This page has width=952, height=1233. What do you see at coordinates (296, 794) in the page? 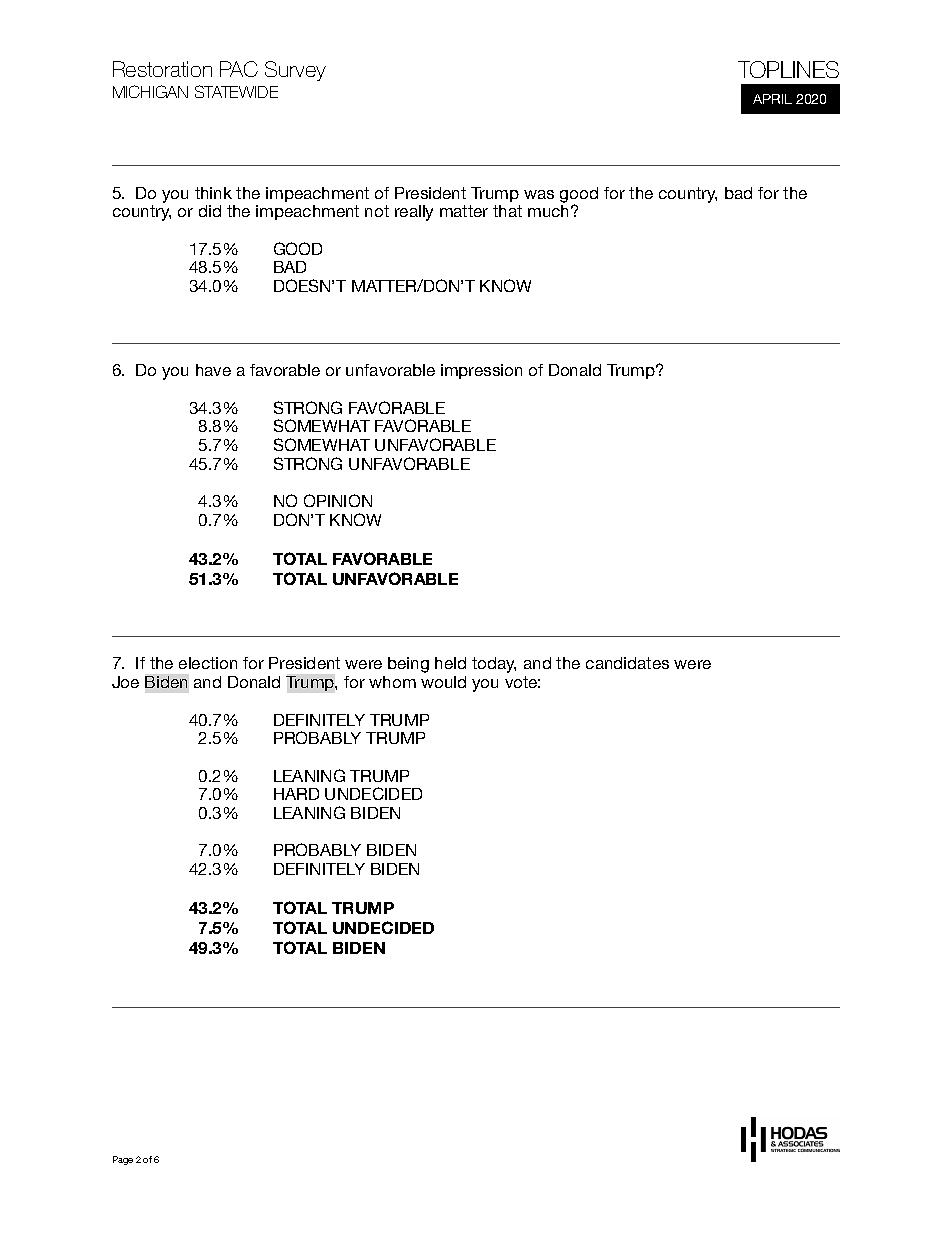
I see `HARD` at bounding box center [296, 794].
